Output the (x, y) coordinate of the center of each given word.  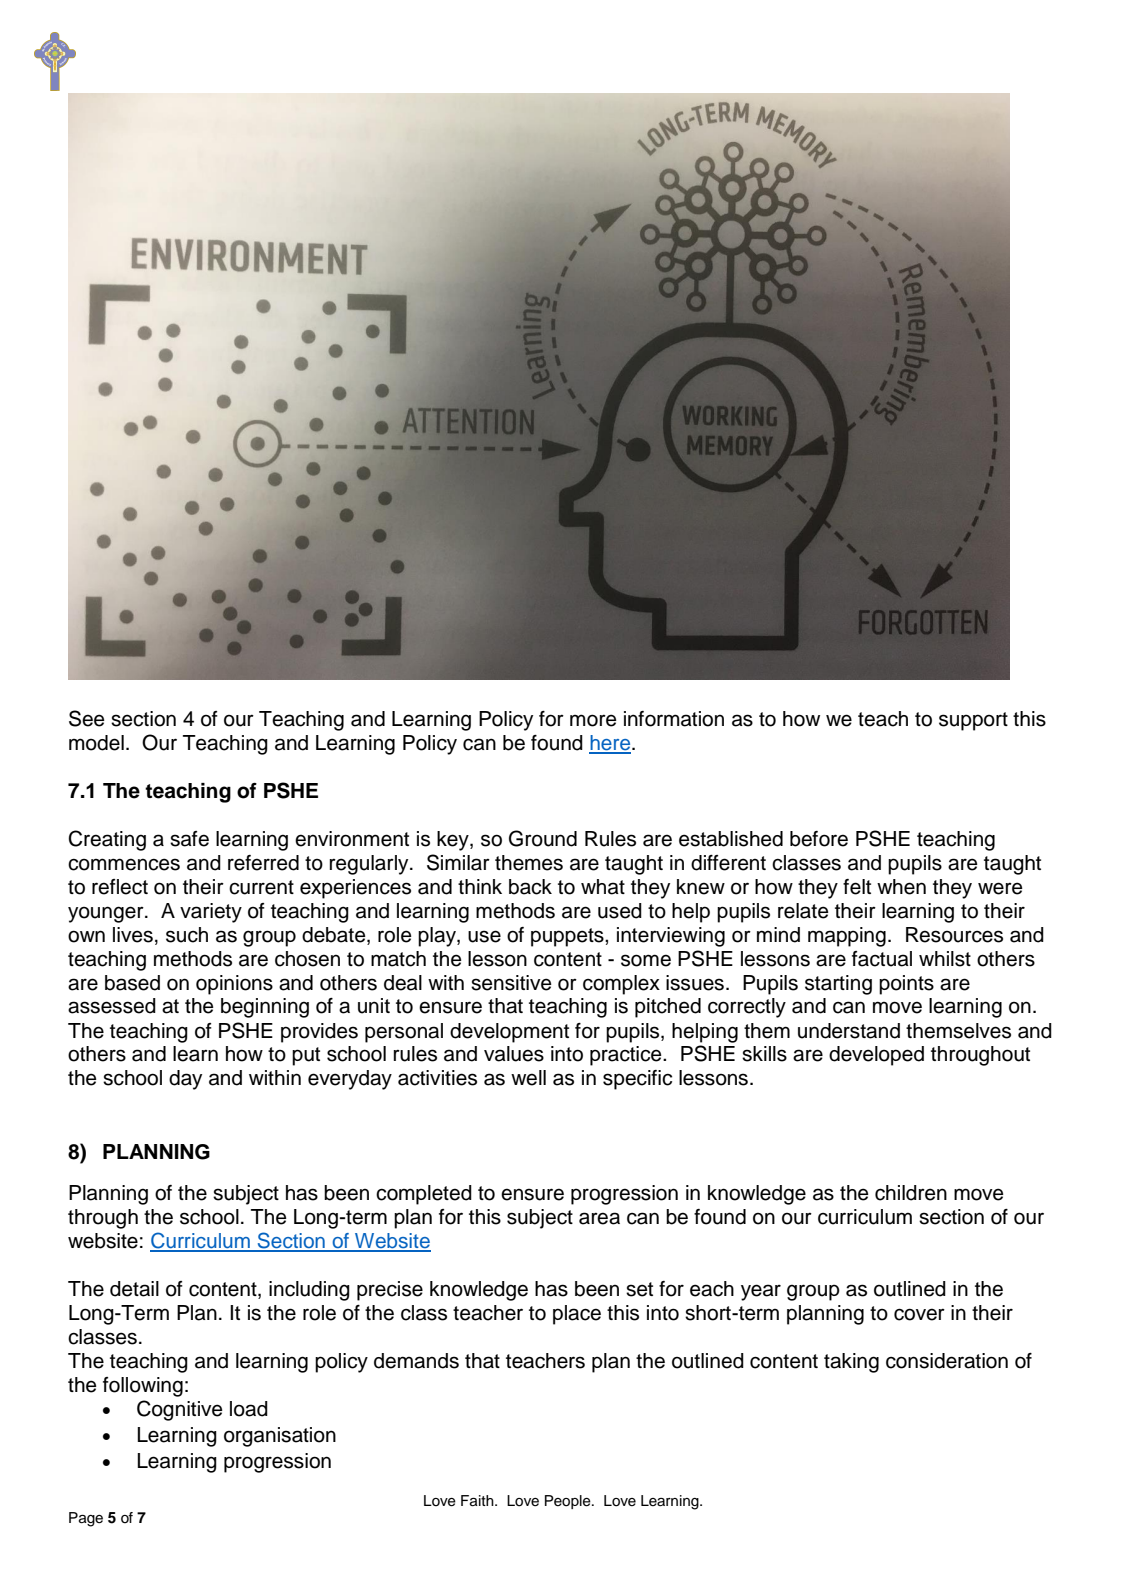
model (96, 743)
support (973, 721)
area (599, 1218)
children (911, 1193)
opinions (234, 985)
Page (86, 1519)
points (906, 985)
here (611, 744)
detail (134, 1289)
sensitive (511, 983)
